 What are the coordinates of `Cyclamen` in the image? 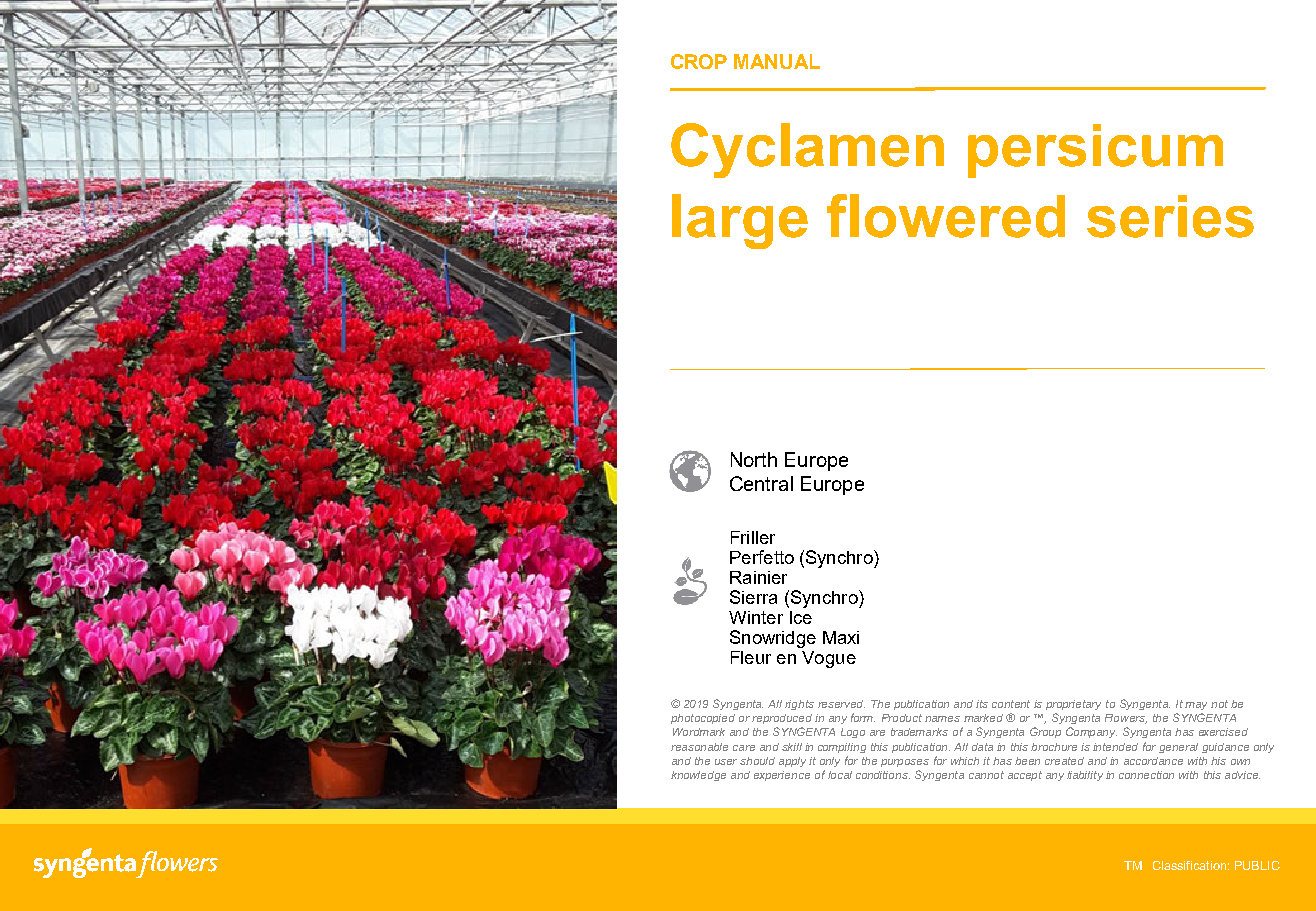 It's located at (807, 150).
